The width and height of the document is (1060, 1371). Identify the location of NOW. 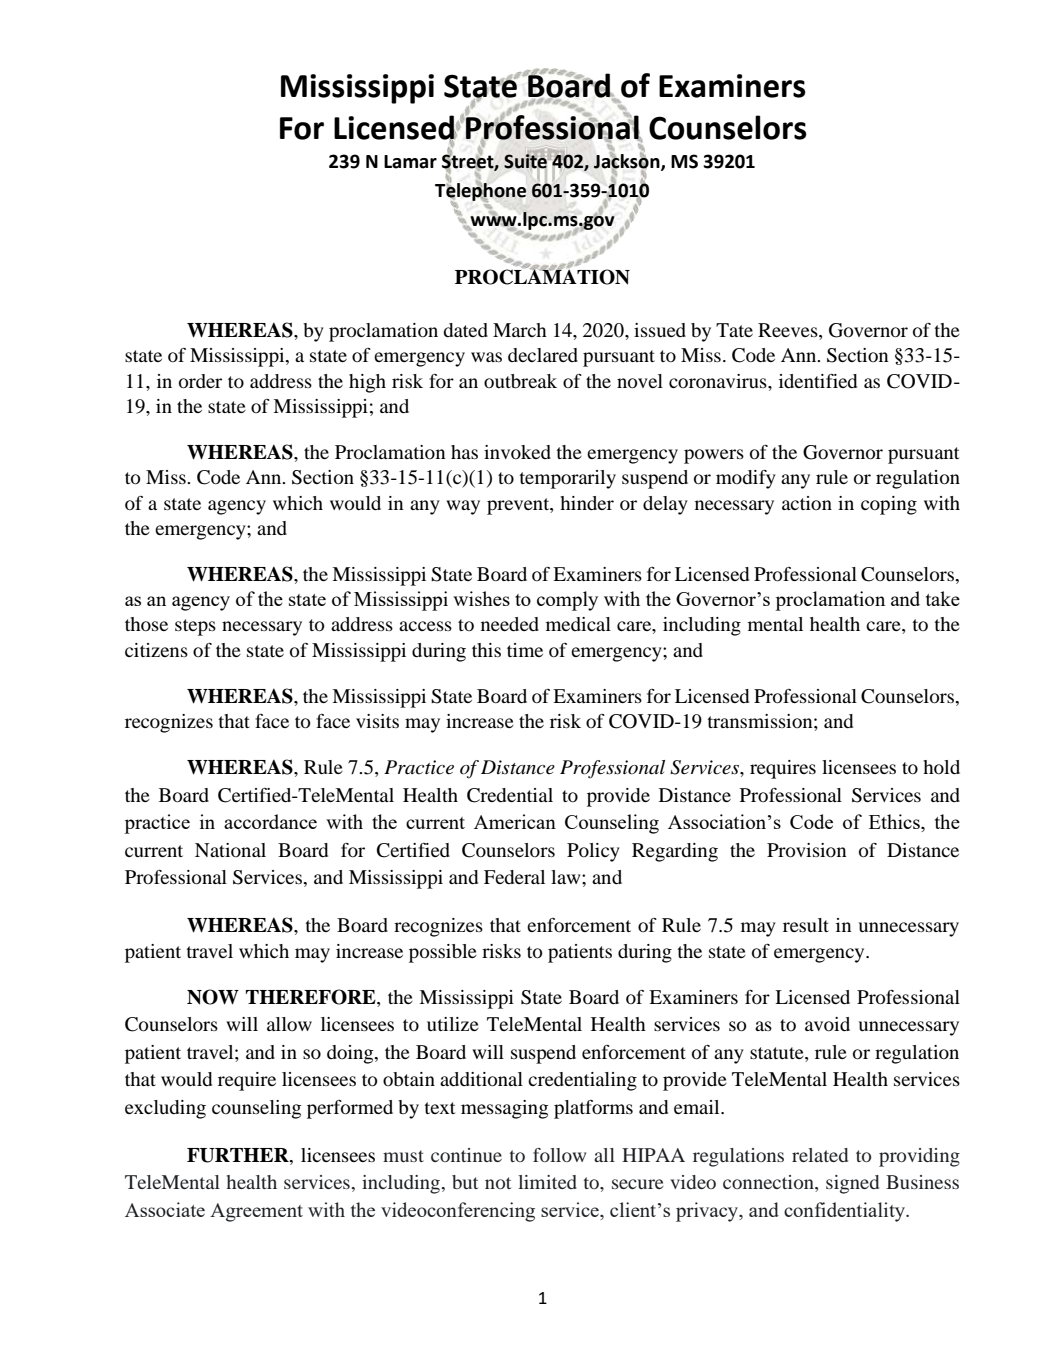
(213, 997).
